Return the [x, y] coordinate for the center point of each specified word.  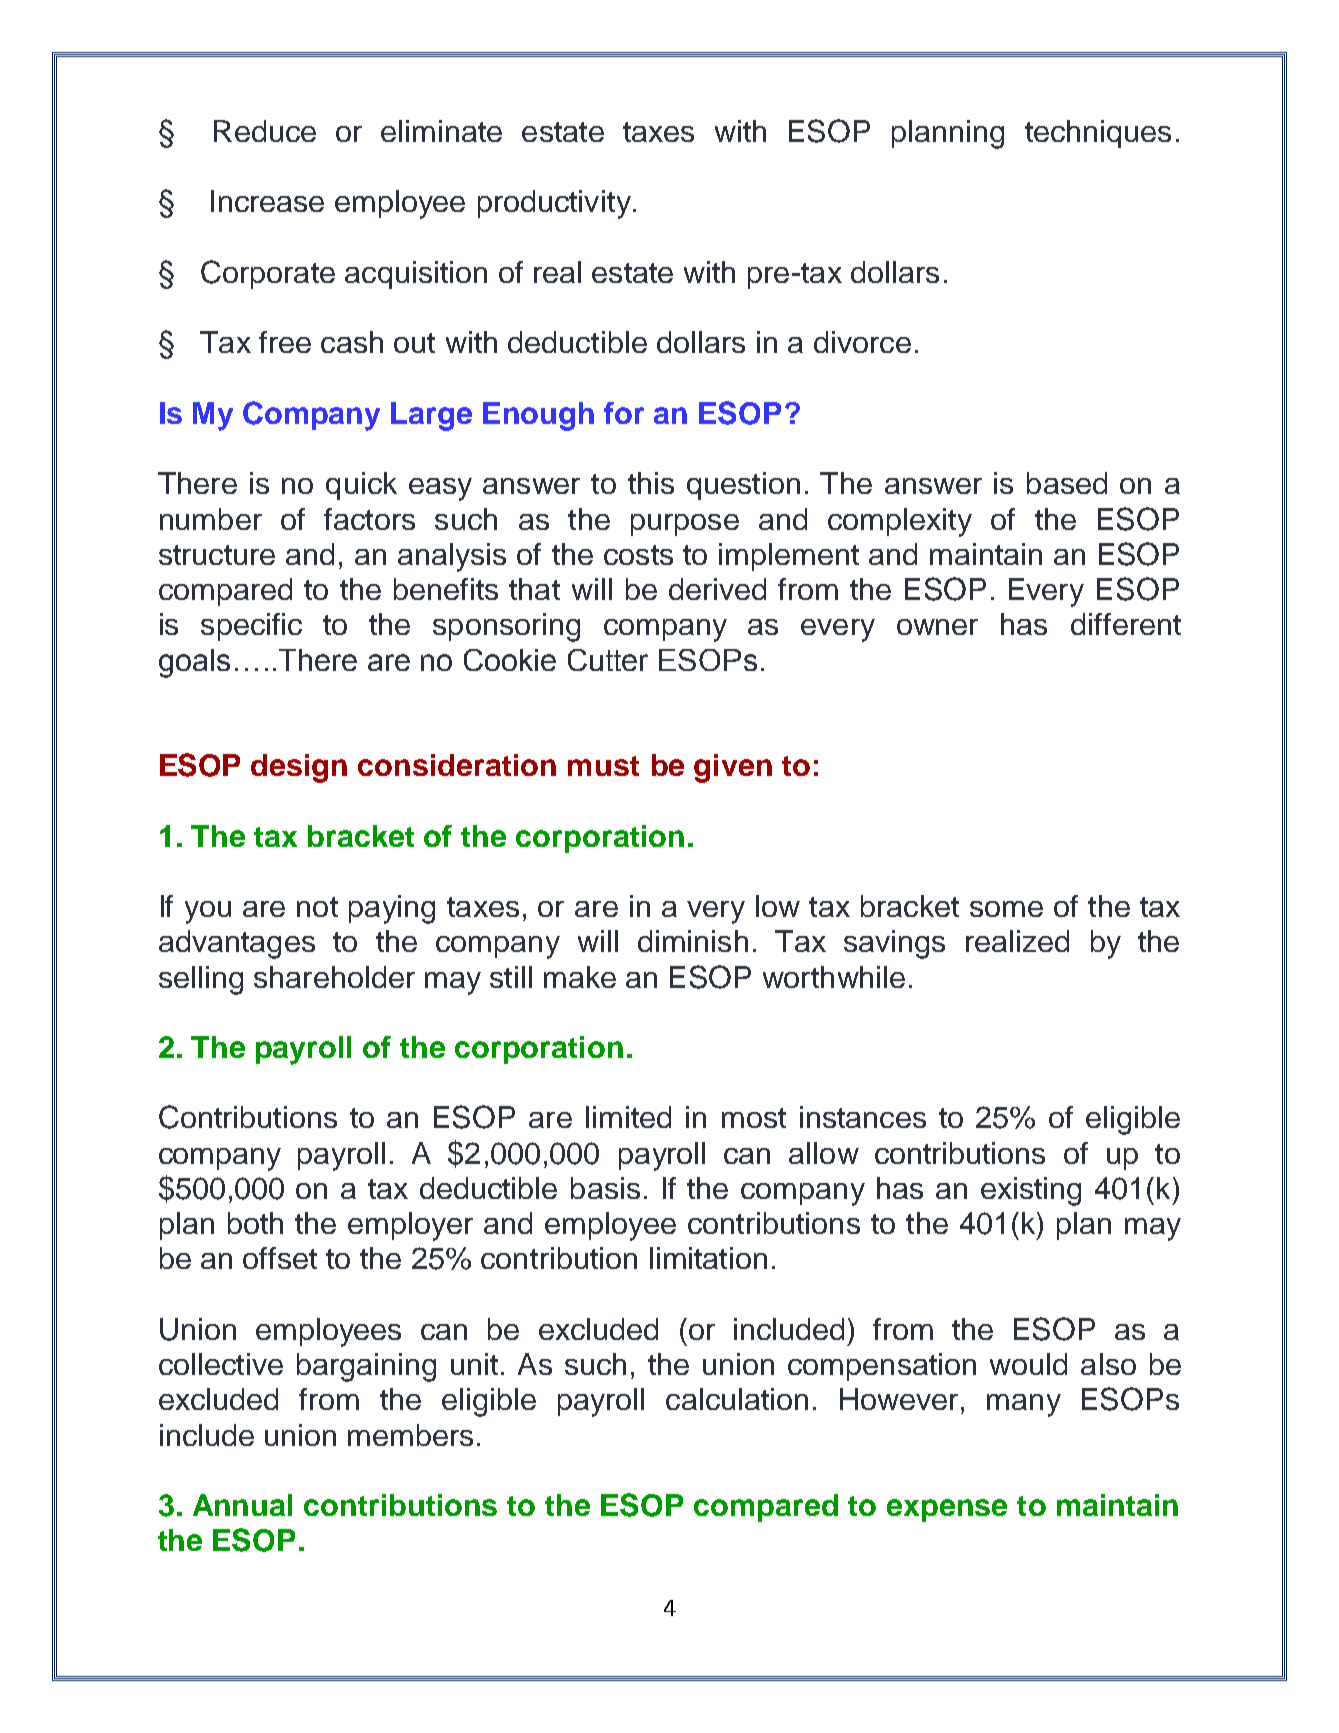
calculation [737, 1399]
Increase [267, 201]
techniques [1098, 134]
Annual [242, 1505]
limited [628, 1117]
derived [717, 589]
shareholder [334, 977]
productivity [554, 204]
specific [251, 627]
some [1006, 909]
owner [937, 627]
